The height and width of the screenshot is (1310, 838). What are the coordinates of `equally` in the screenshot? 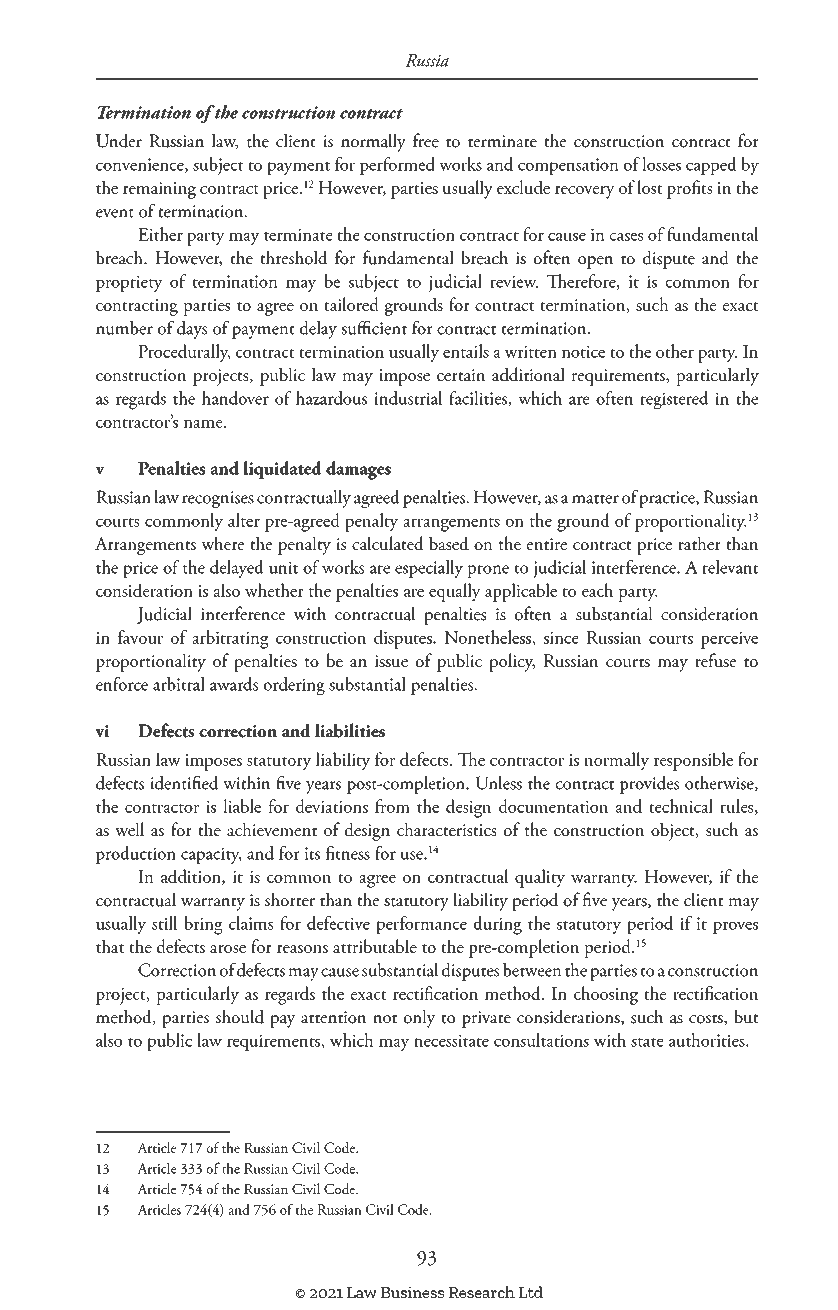 It's located at (455, 592).
